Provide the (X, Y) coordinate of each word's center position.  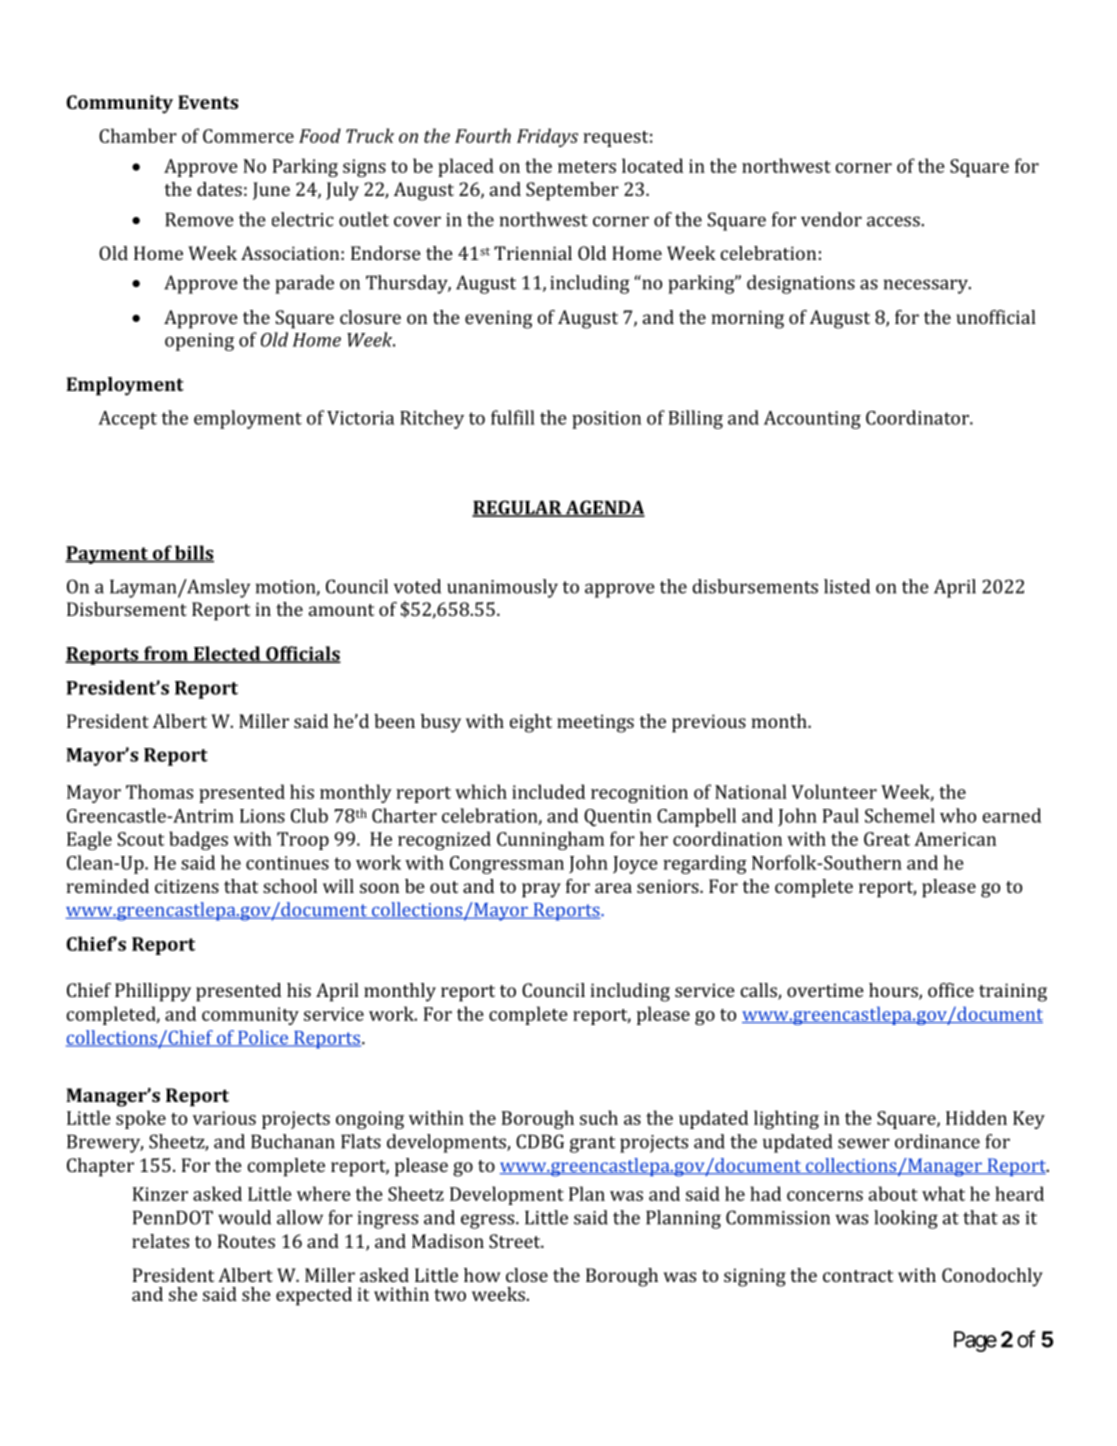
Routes (246, 1241)
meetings (595, 723)
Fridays (547, 137)
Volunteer (834, 791)
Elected (227, 654)
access (893, 221)
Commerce (248, 136)
